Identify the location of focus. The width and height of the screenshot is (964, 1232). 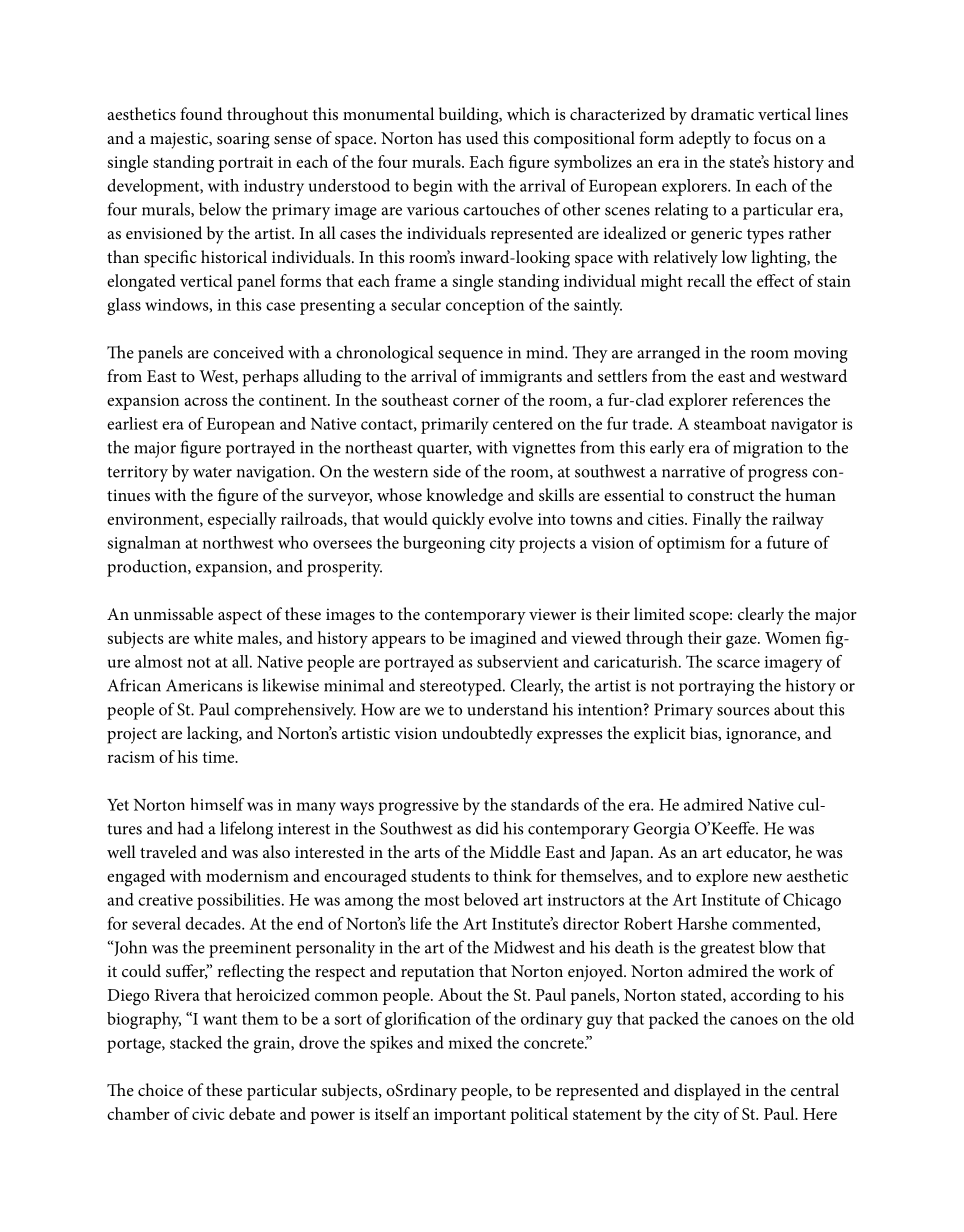
(772, 137).
